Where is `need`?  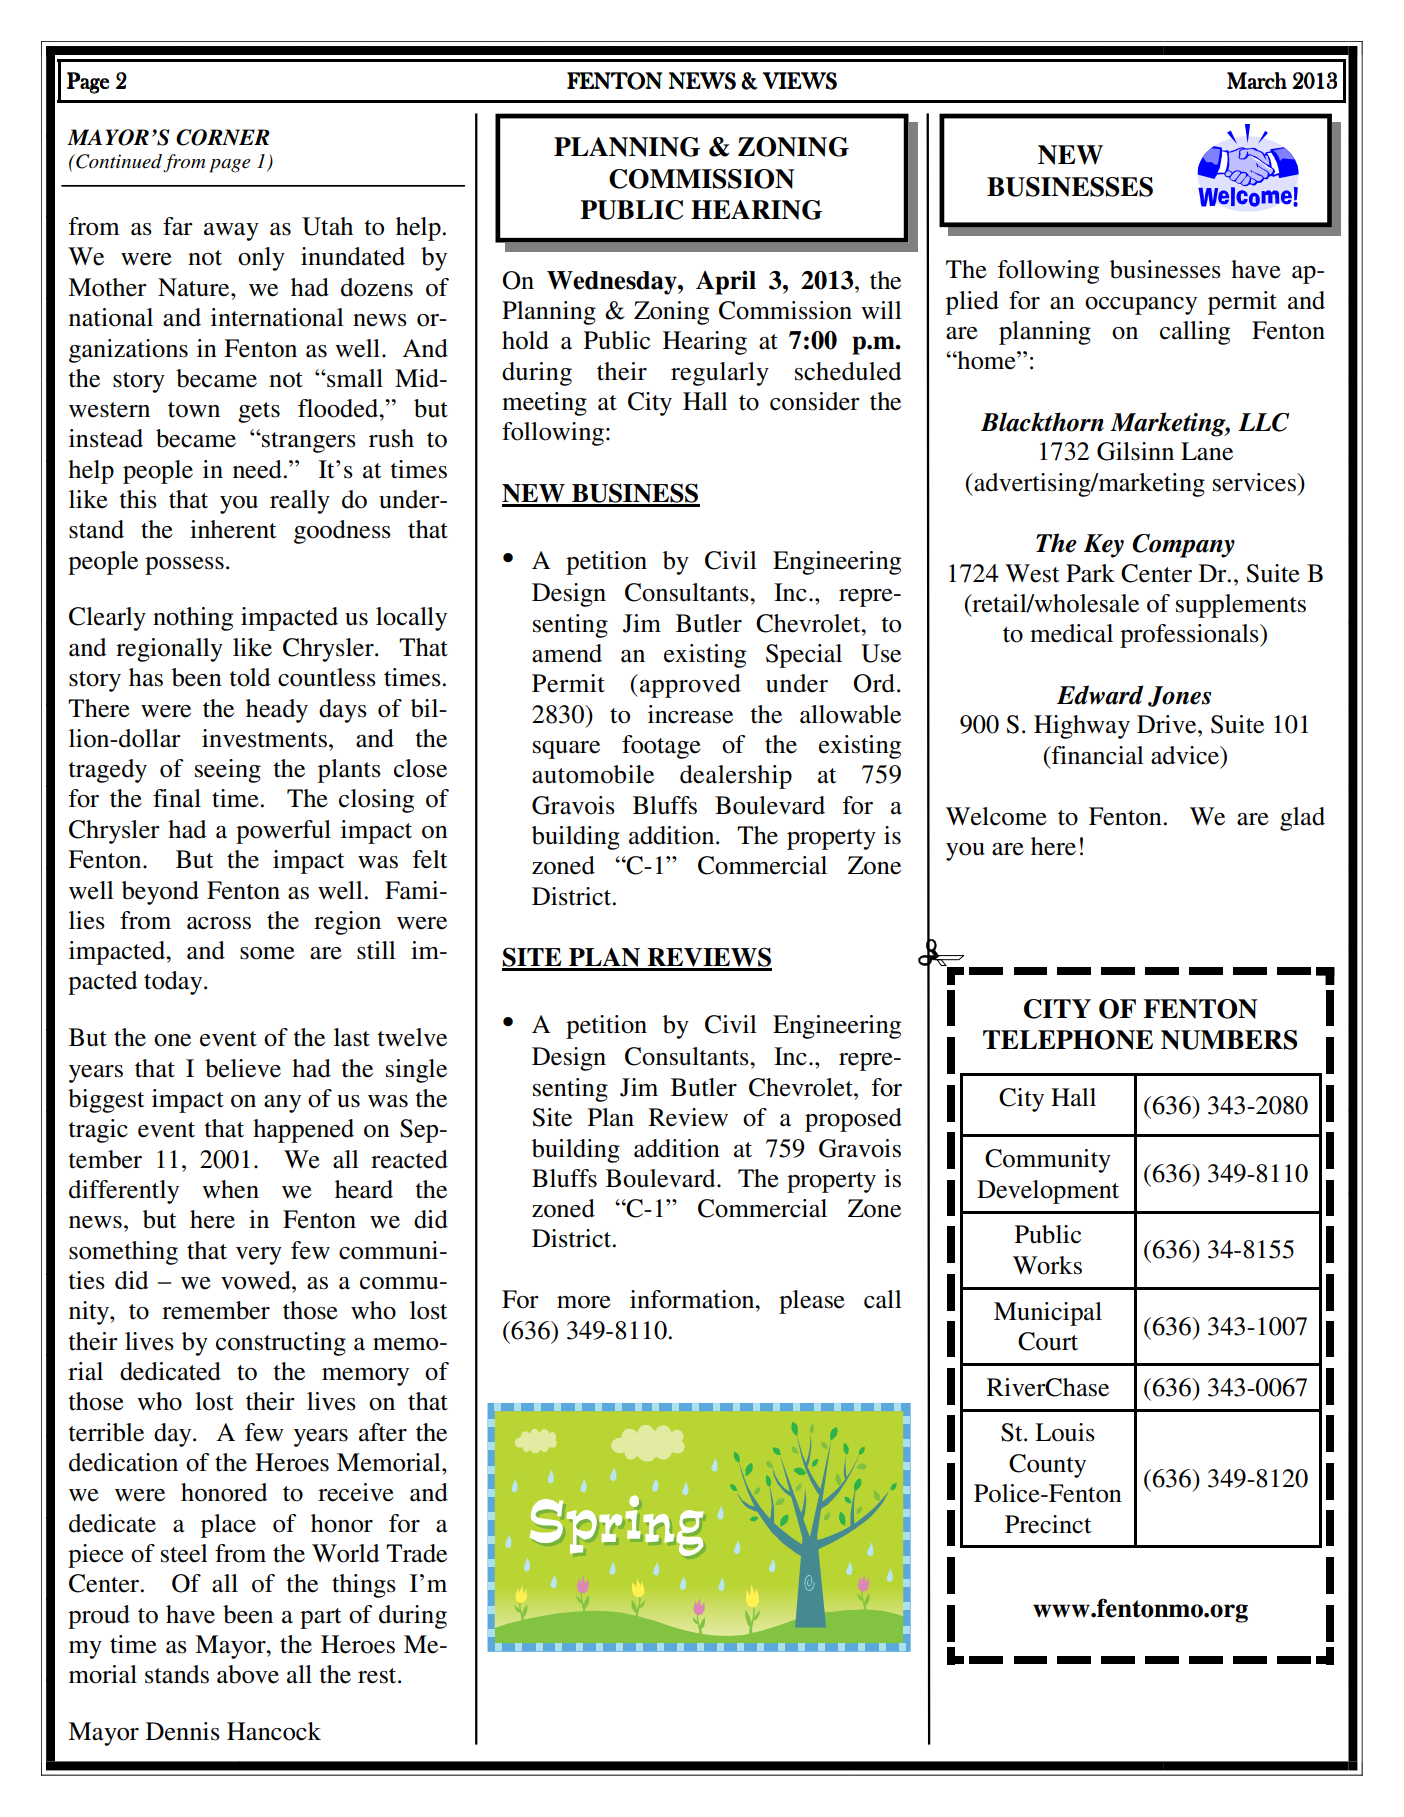
need is located at coordinates (257, 469).
